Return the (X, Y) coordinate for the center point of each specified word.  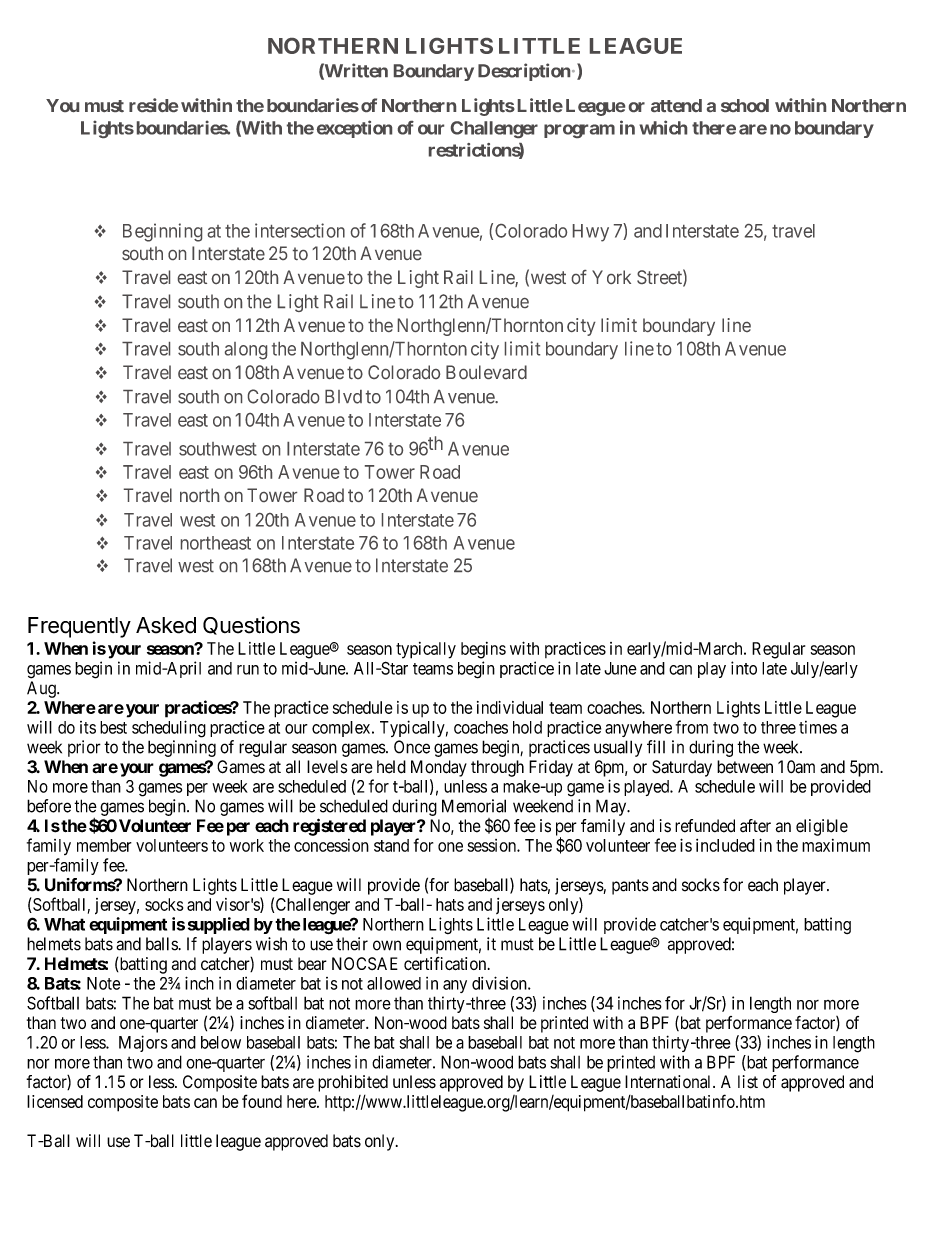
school (745, 105)
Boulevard (486, 372)
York (611, 277)
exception (354, 129)
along (246, 351)
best (113, 727)
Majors (143, 1043)
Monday (439, 768)
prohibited (353, 1083)
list (748, 1082)
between (745, 767)
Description (524, 72)
